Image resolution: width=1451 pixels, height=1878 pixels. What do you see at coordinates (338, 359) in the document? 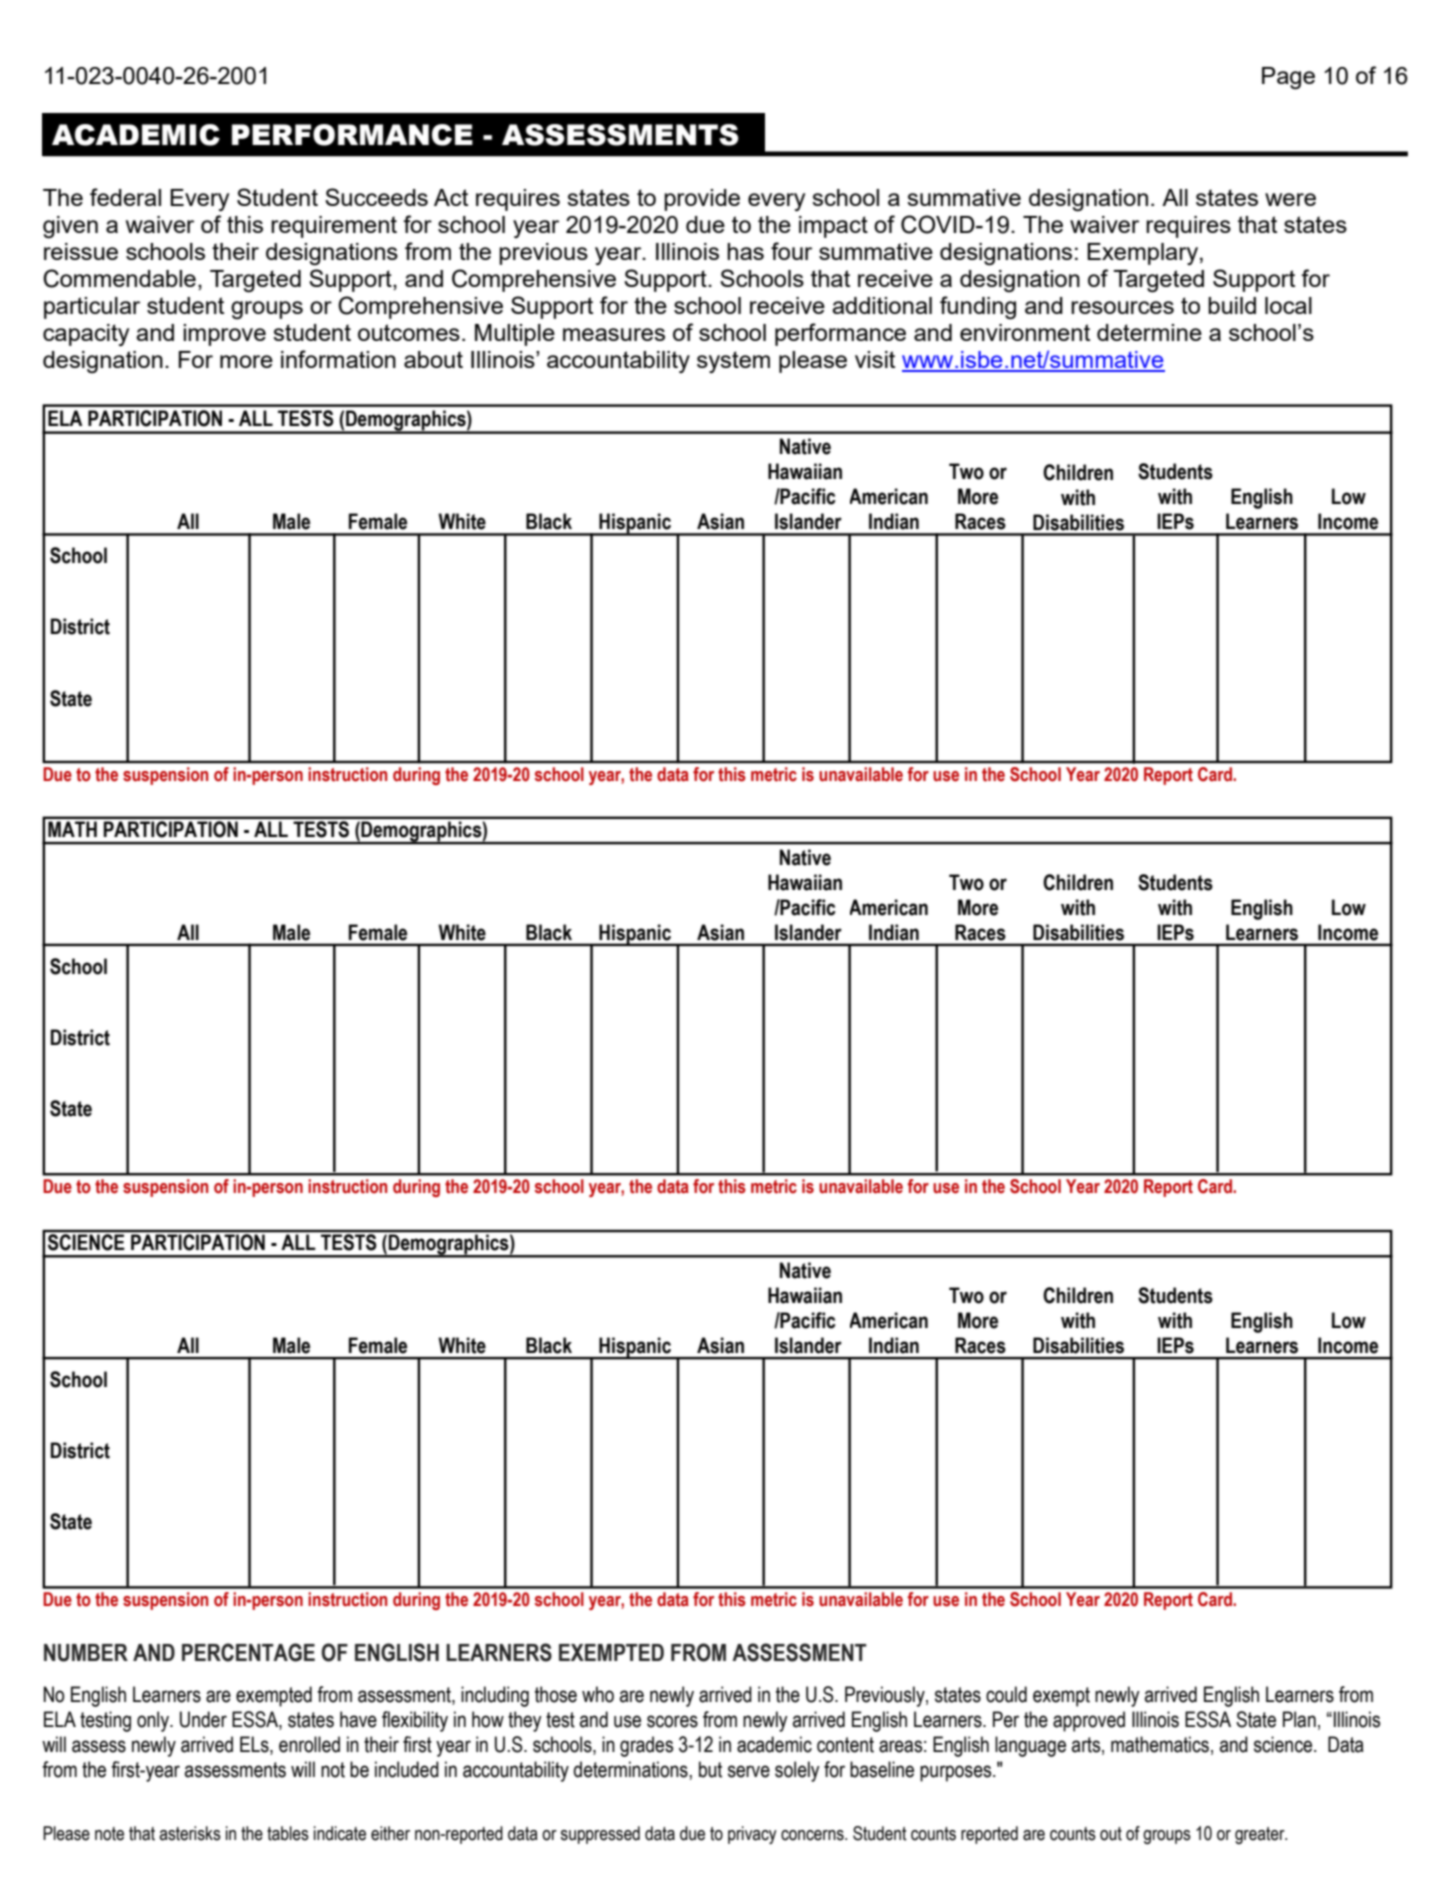
I see `information` at bounding box center [338, 359].
